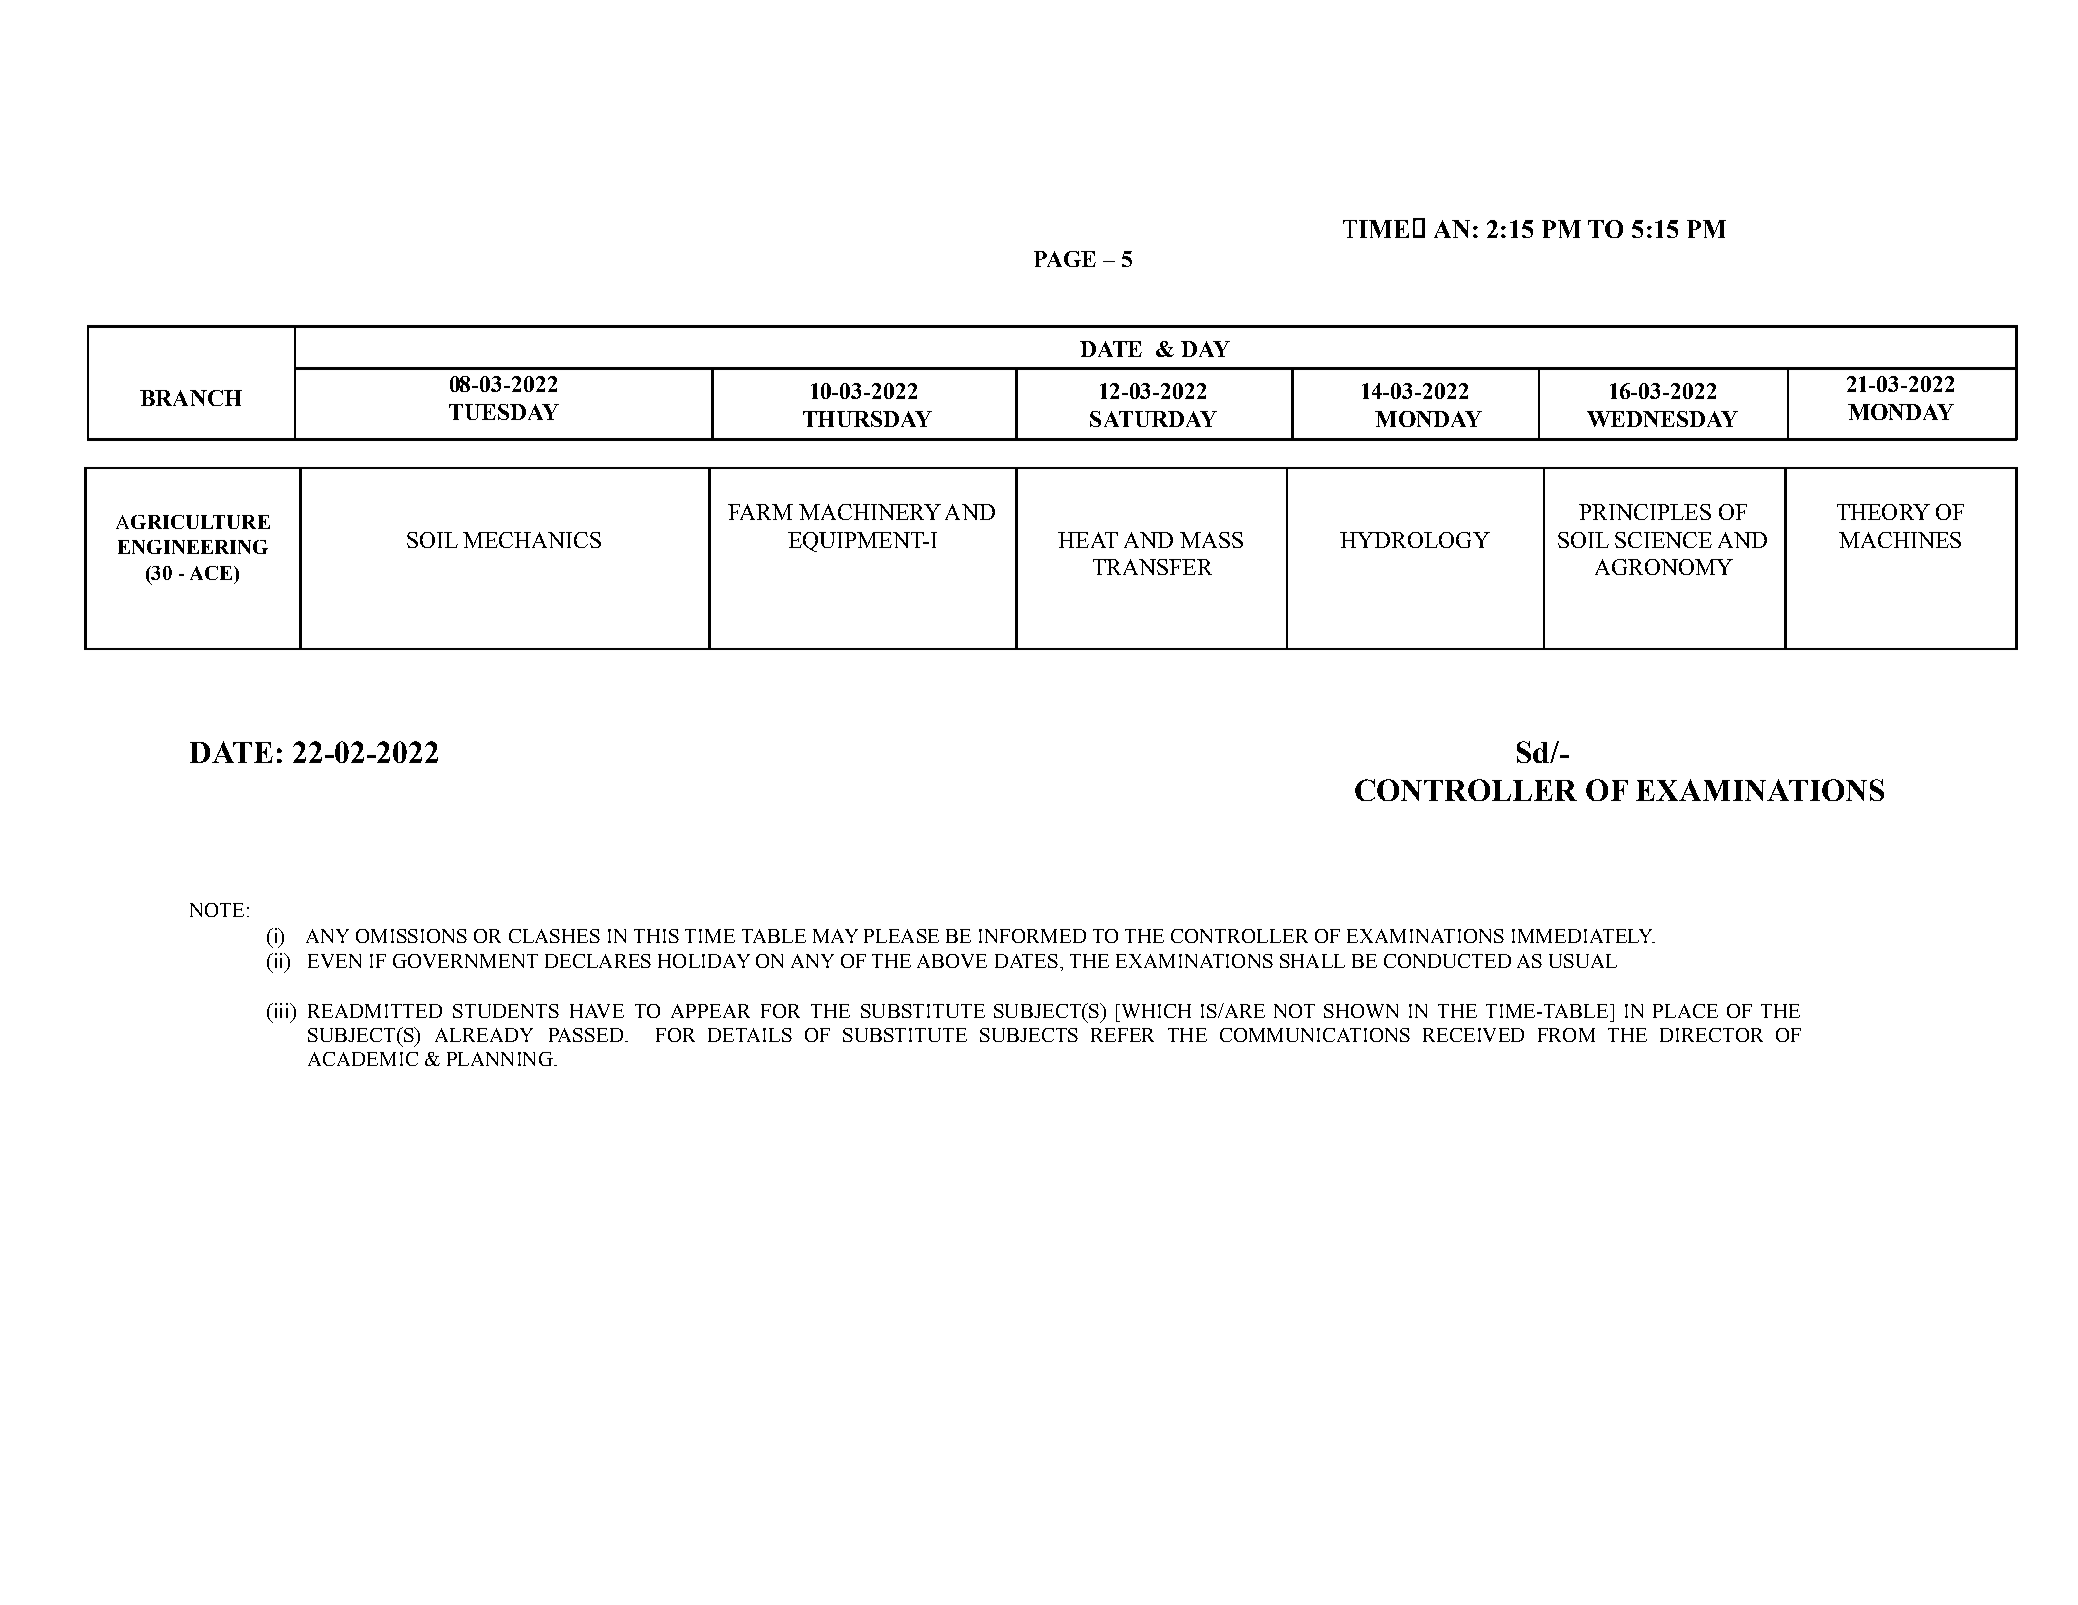 The width and height of the screenshot is (2078, 1605). What do you see at coordinates (193, 547) in the screenshot?
I see `ENGINEERING` at bounding box center [193, 547].
